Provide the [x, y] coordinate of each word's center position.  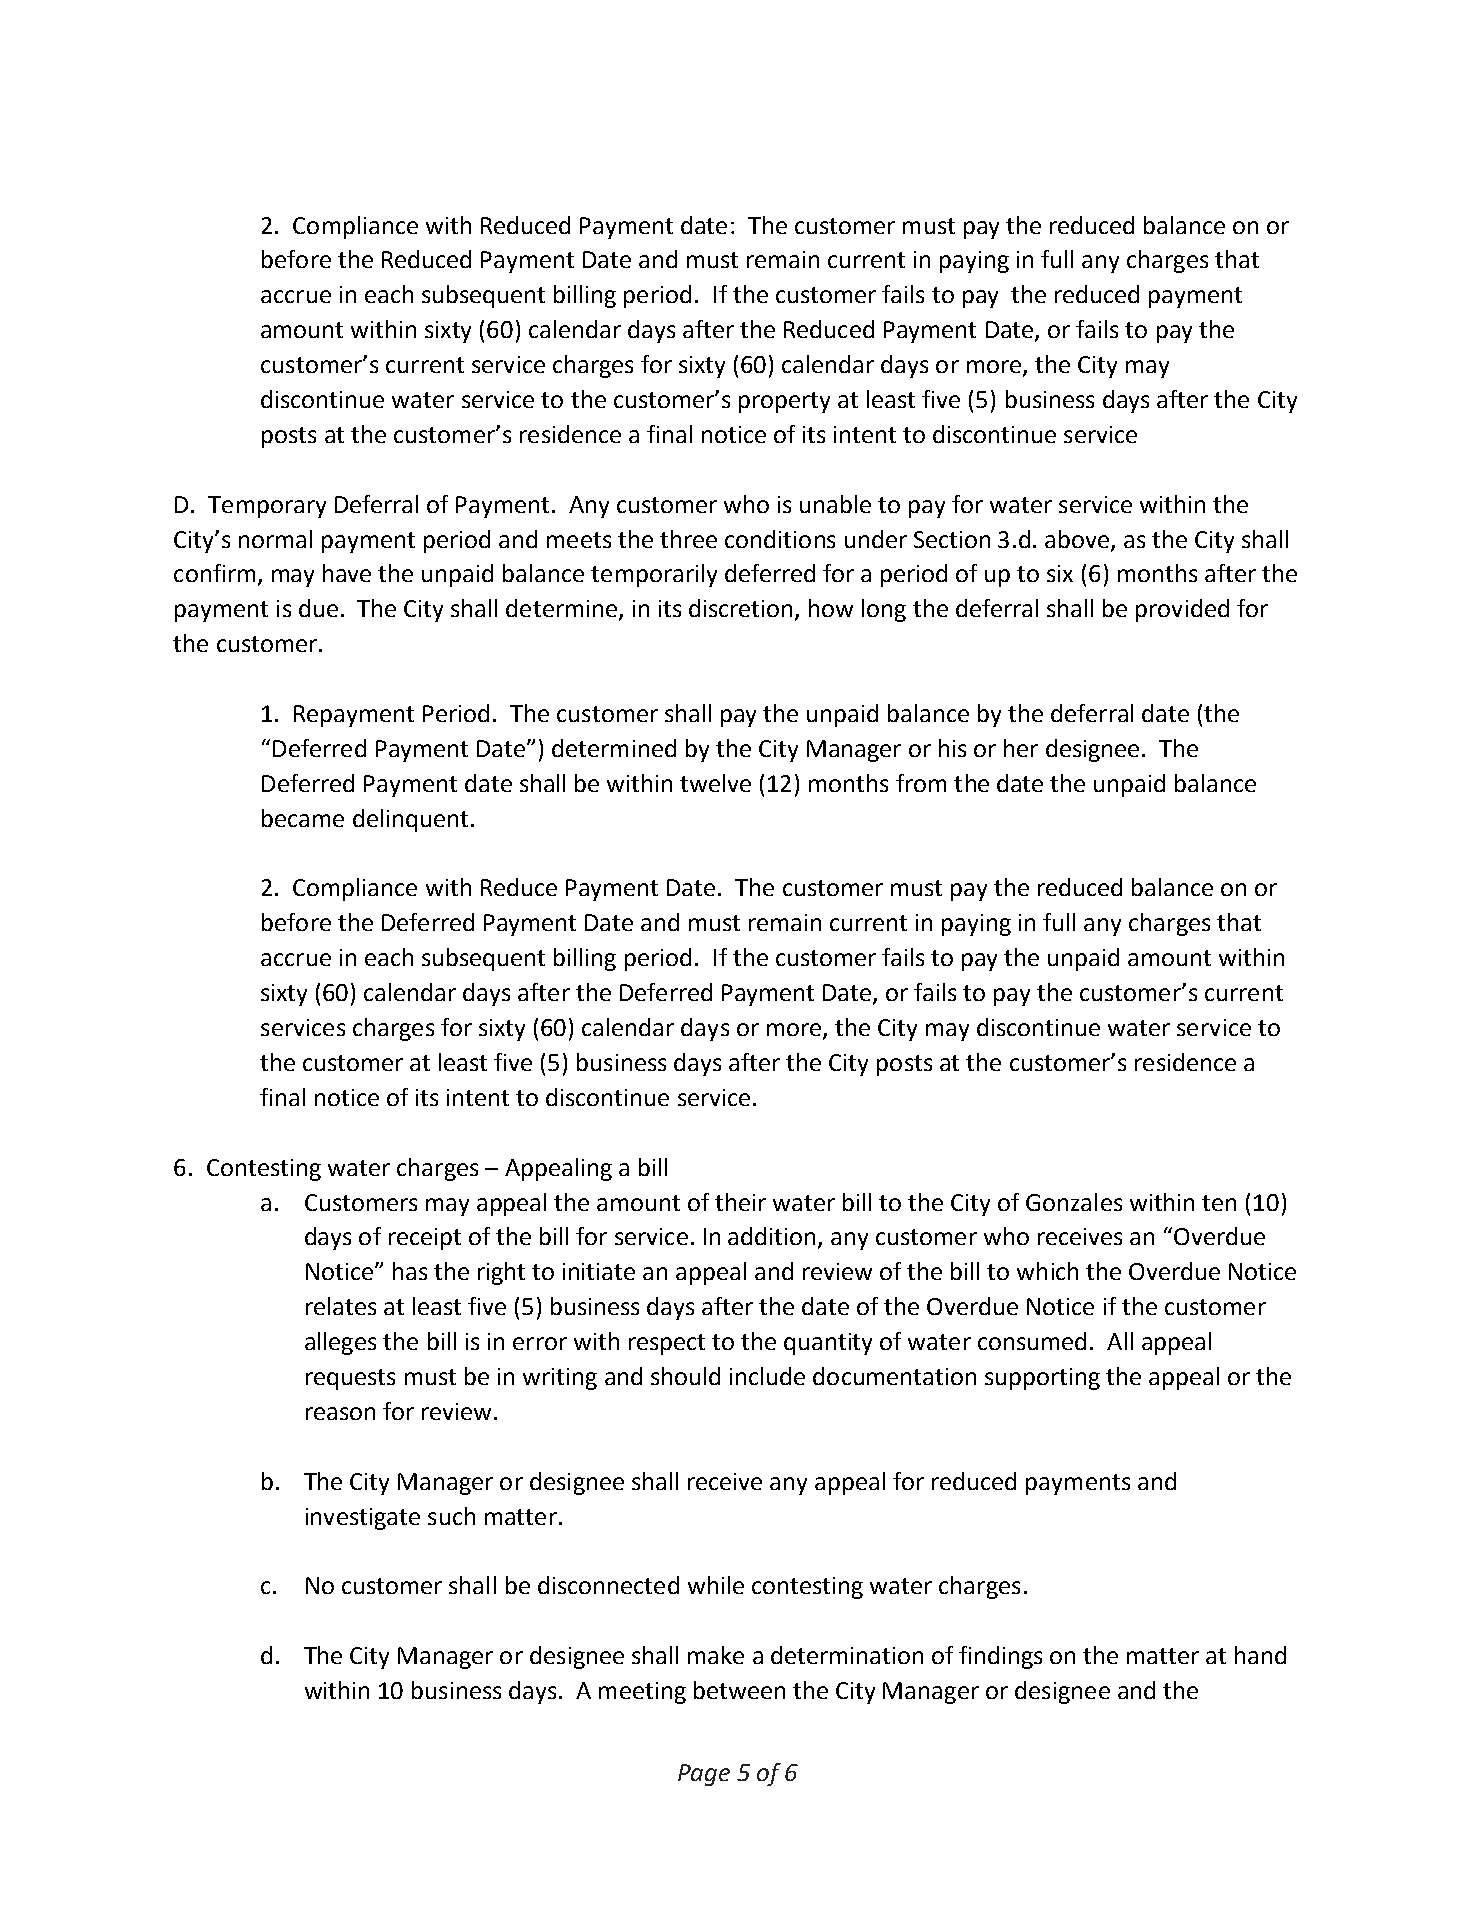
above [1078, 540]
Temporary [267, 507]
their [740, 1202]
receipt [425, 1239]
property [784, 402]
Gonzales [1074, 1202]
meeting [642, 1693]
